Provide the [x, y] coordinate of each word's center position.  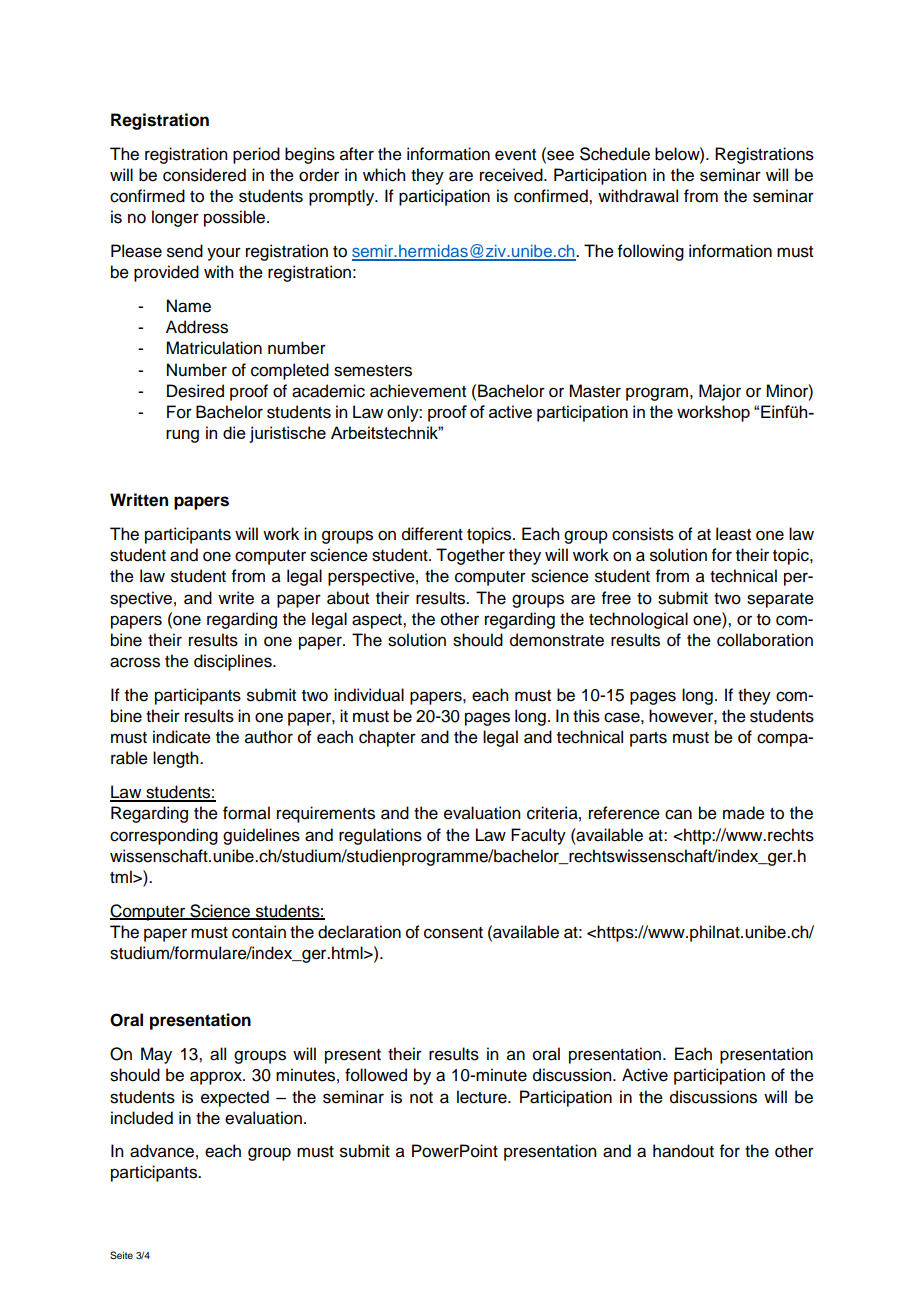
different [432, 534]
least [733, 534]
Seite [121, 1255]
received [512, 175]
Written [139, 500]
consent [453, 933]
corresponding [164, 836]
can [678, 814]
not [421, 1098]
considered [204, 175]
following [651, 252]
